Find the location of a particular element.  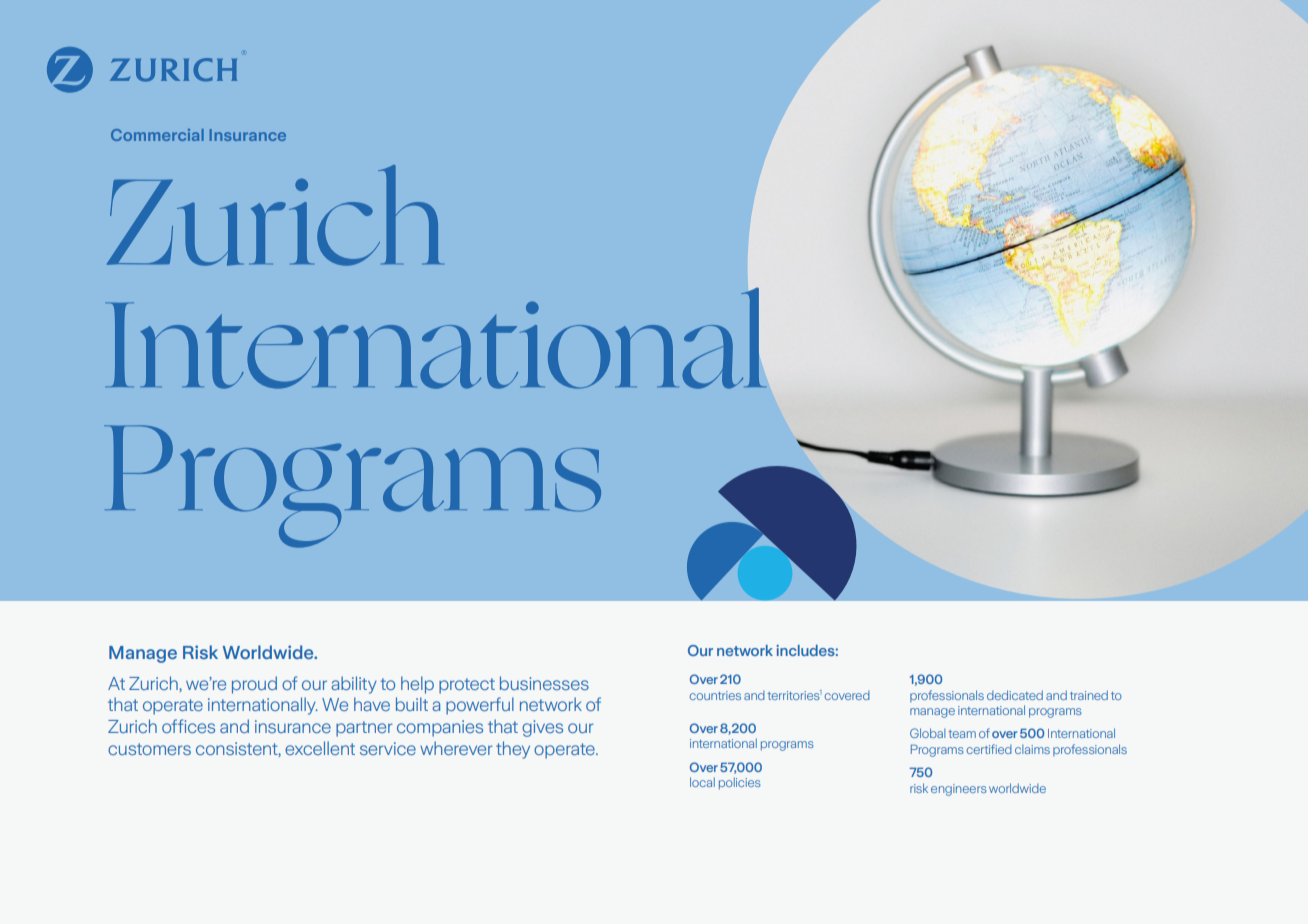

dedicated is located at coordinates (1015, 695).
